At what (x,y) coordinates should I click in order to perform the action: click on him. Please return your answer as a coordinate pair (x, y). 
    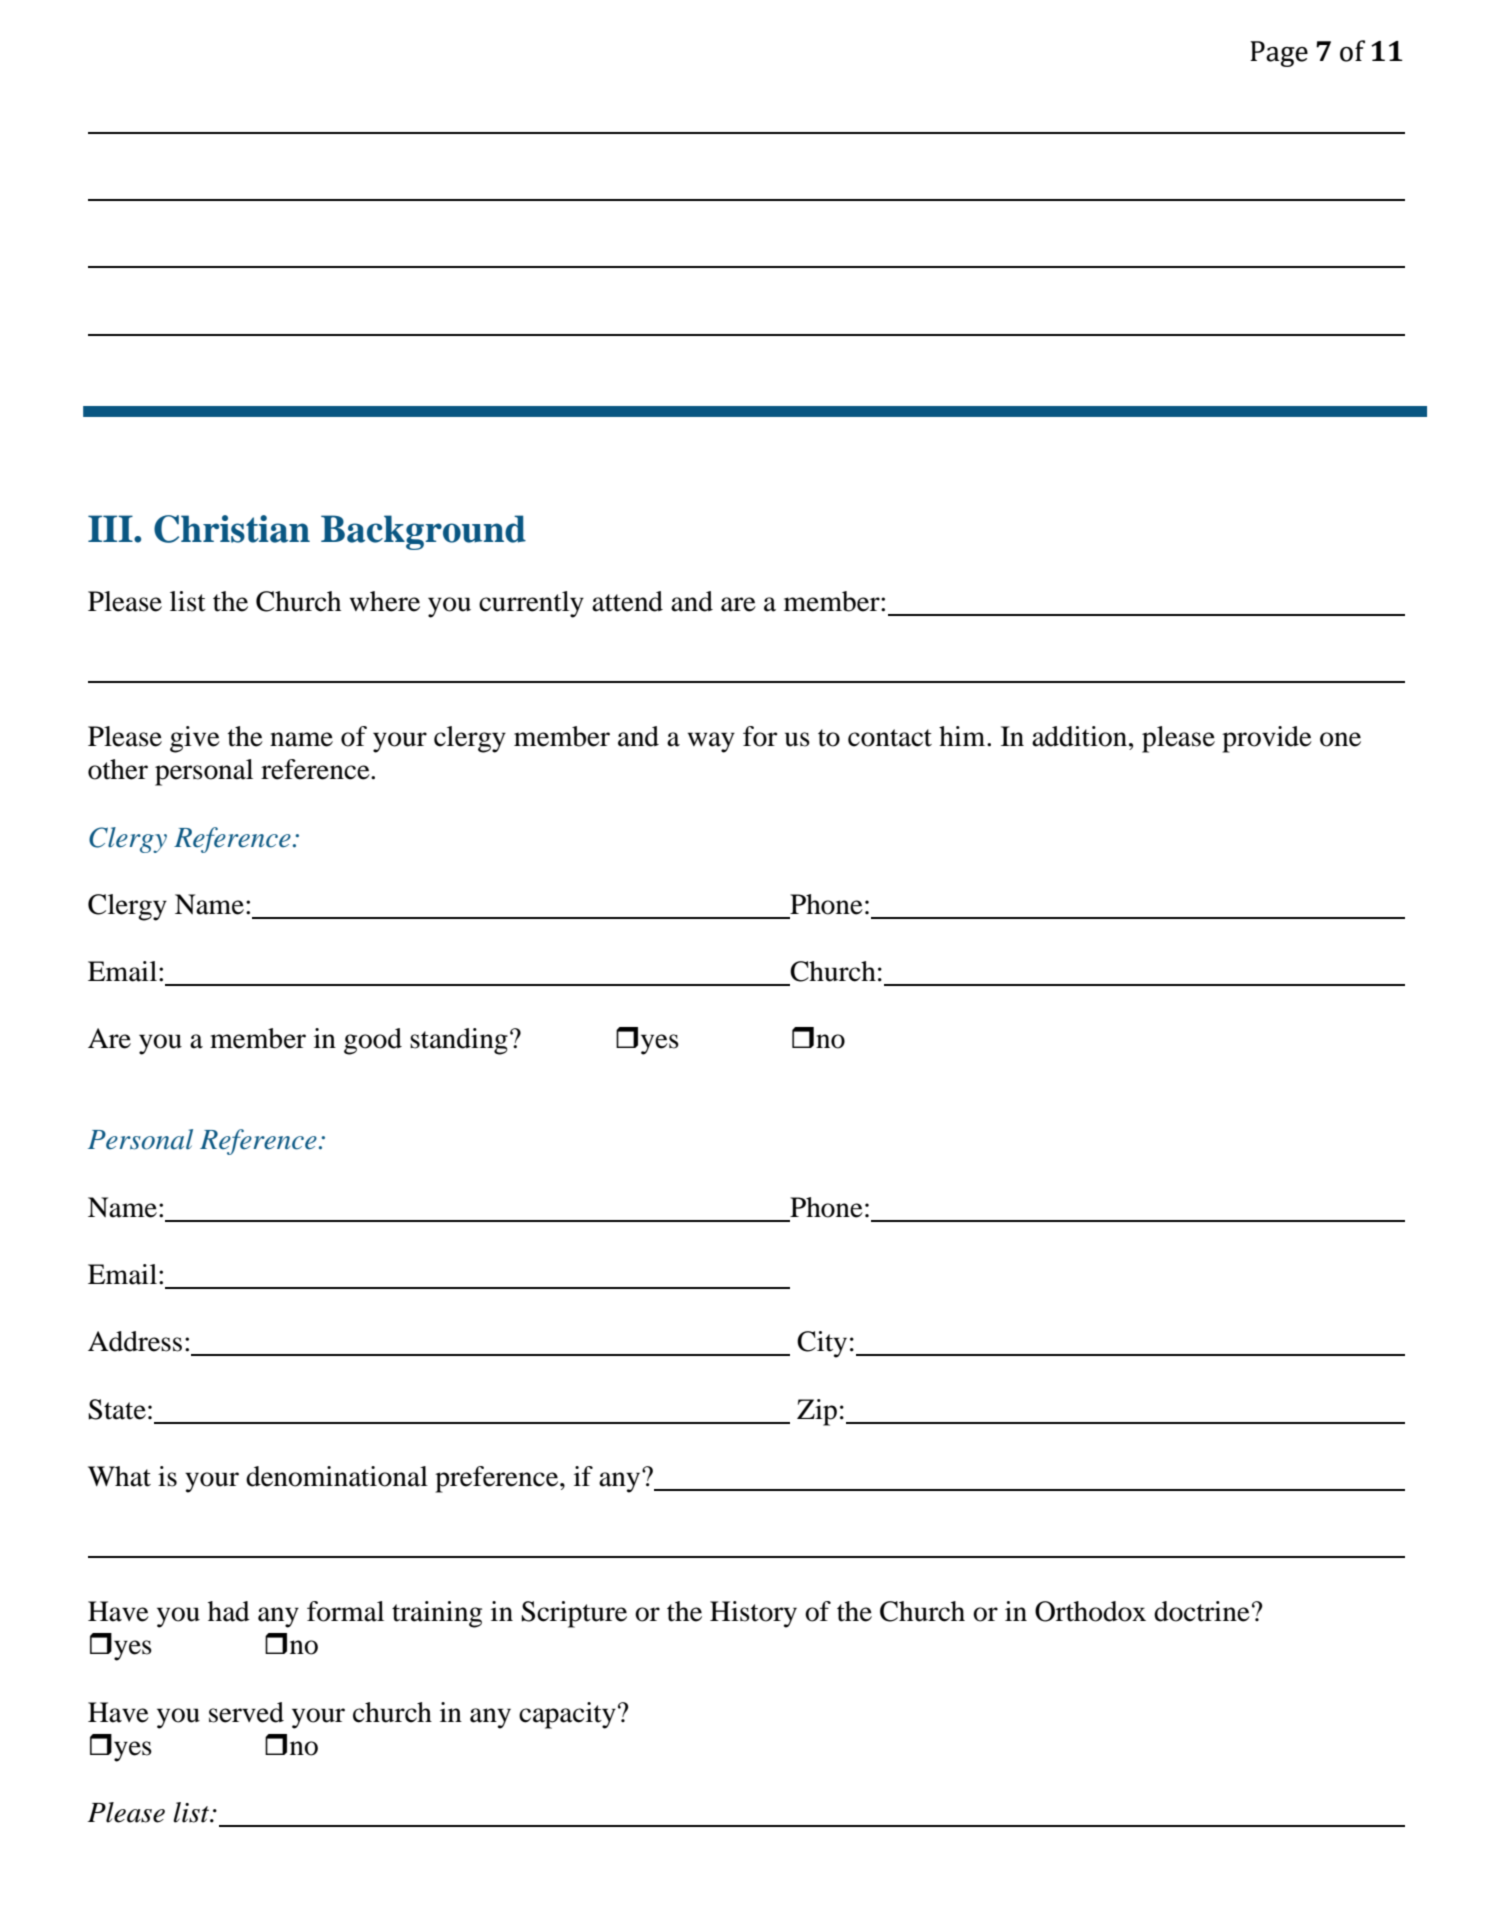
    Looking at the image, I should click on (963, 736).
